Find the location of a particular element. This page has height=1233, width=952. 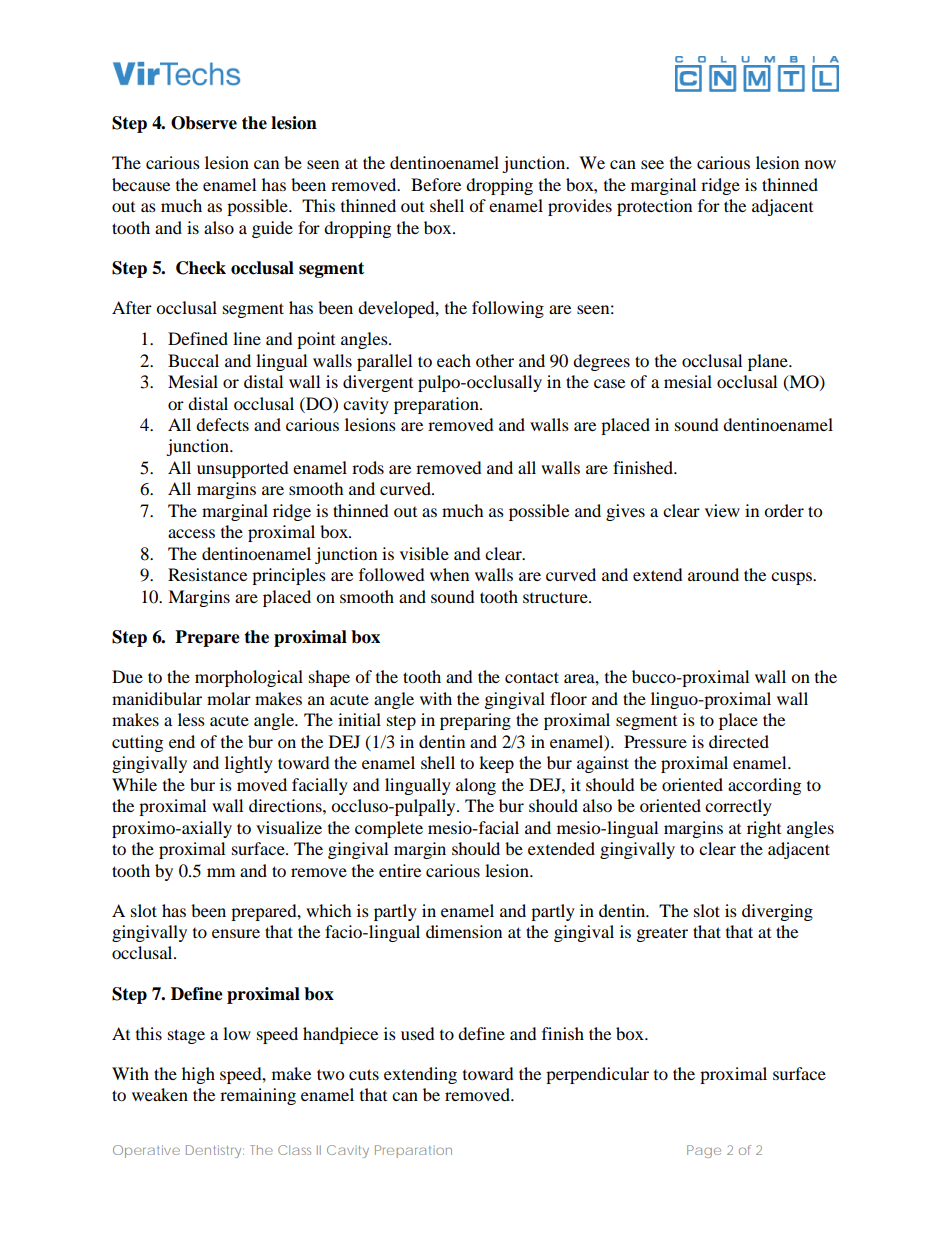

lightly is located at coordinates (249, 764).
